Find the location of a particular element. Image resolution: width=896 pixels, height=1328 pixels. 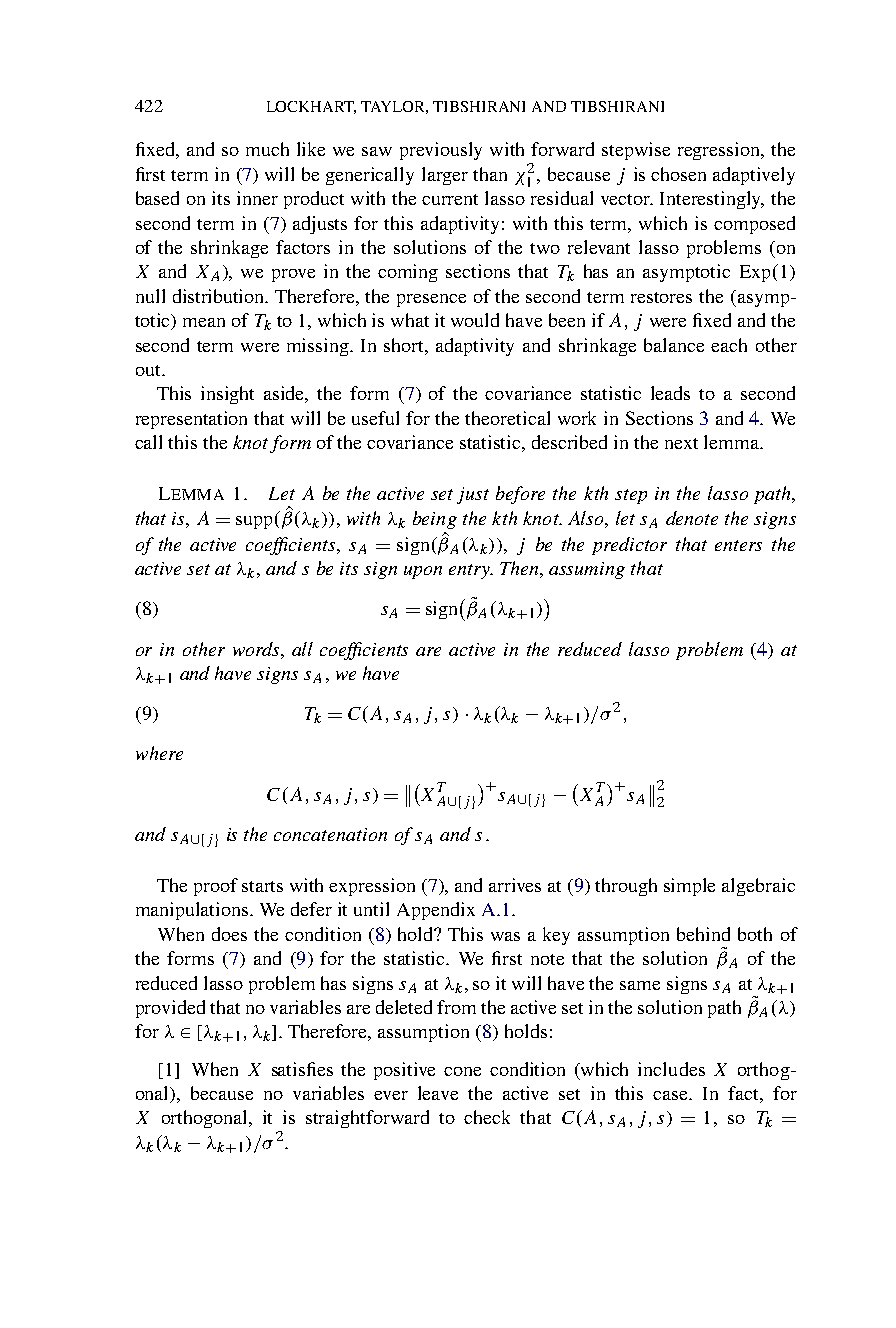

words is located at coordinates (257, 649).
